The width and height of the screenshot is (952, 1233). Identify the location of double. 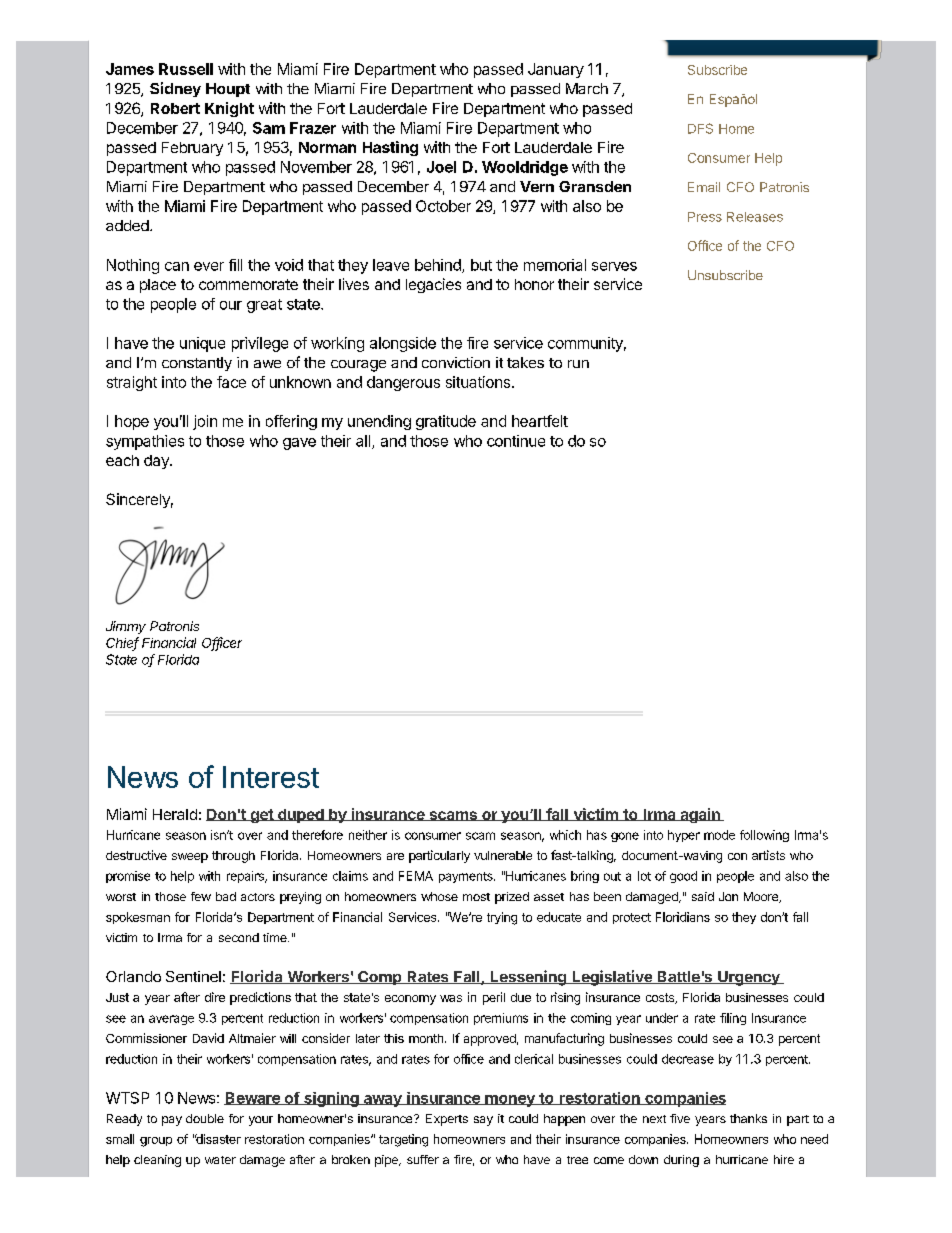
(205, 1118).
